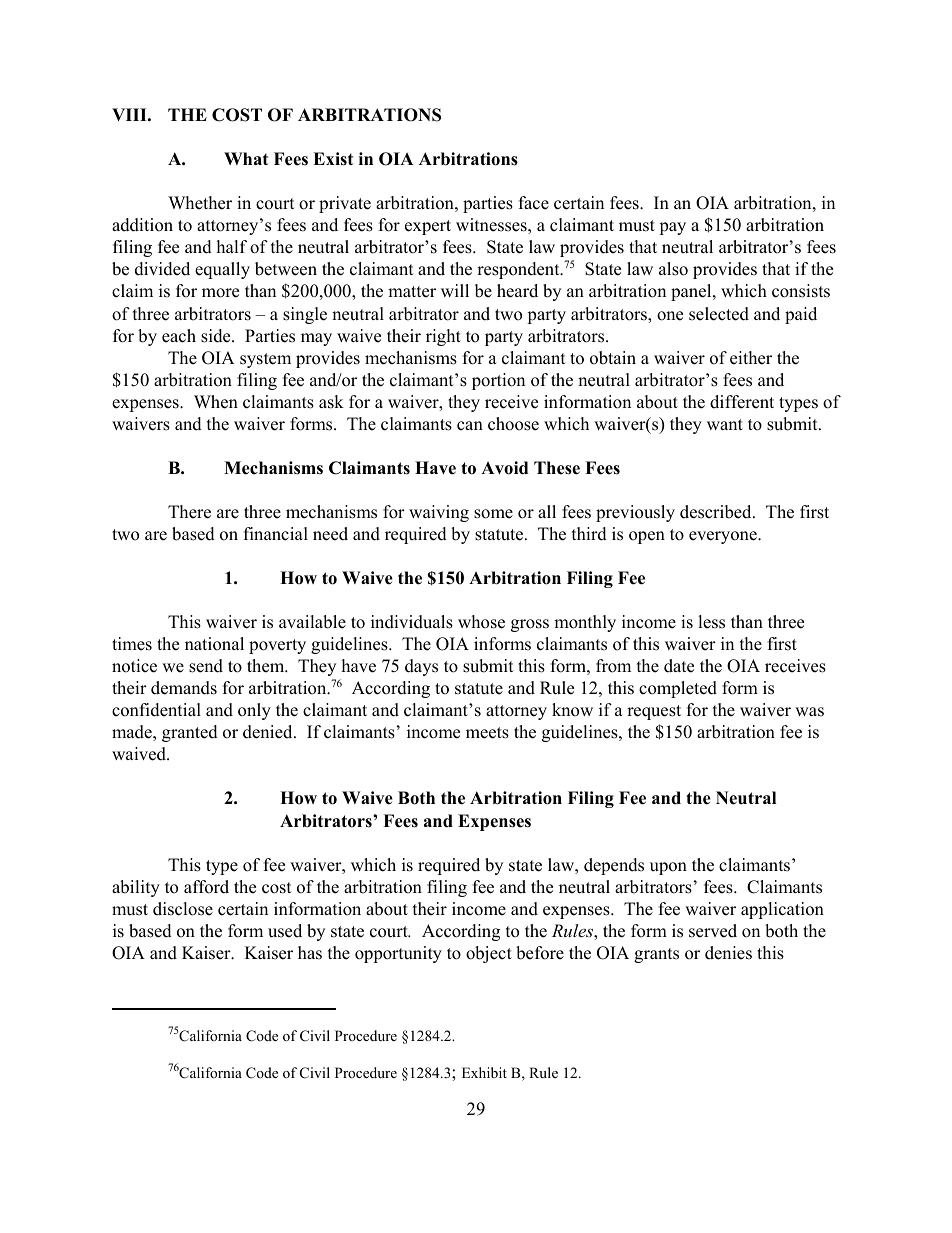 The width and height of the screenshot is (952, 1233). I want to click on face, so click(534, 203).
